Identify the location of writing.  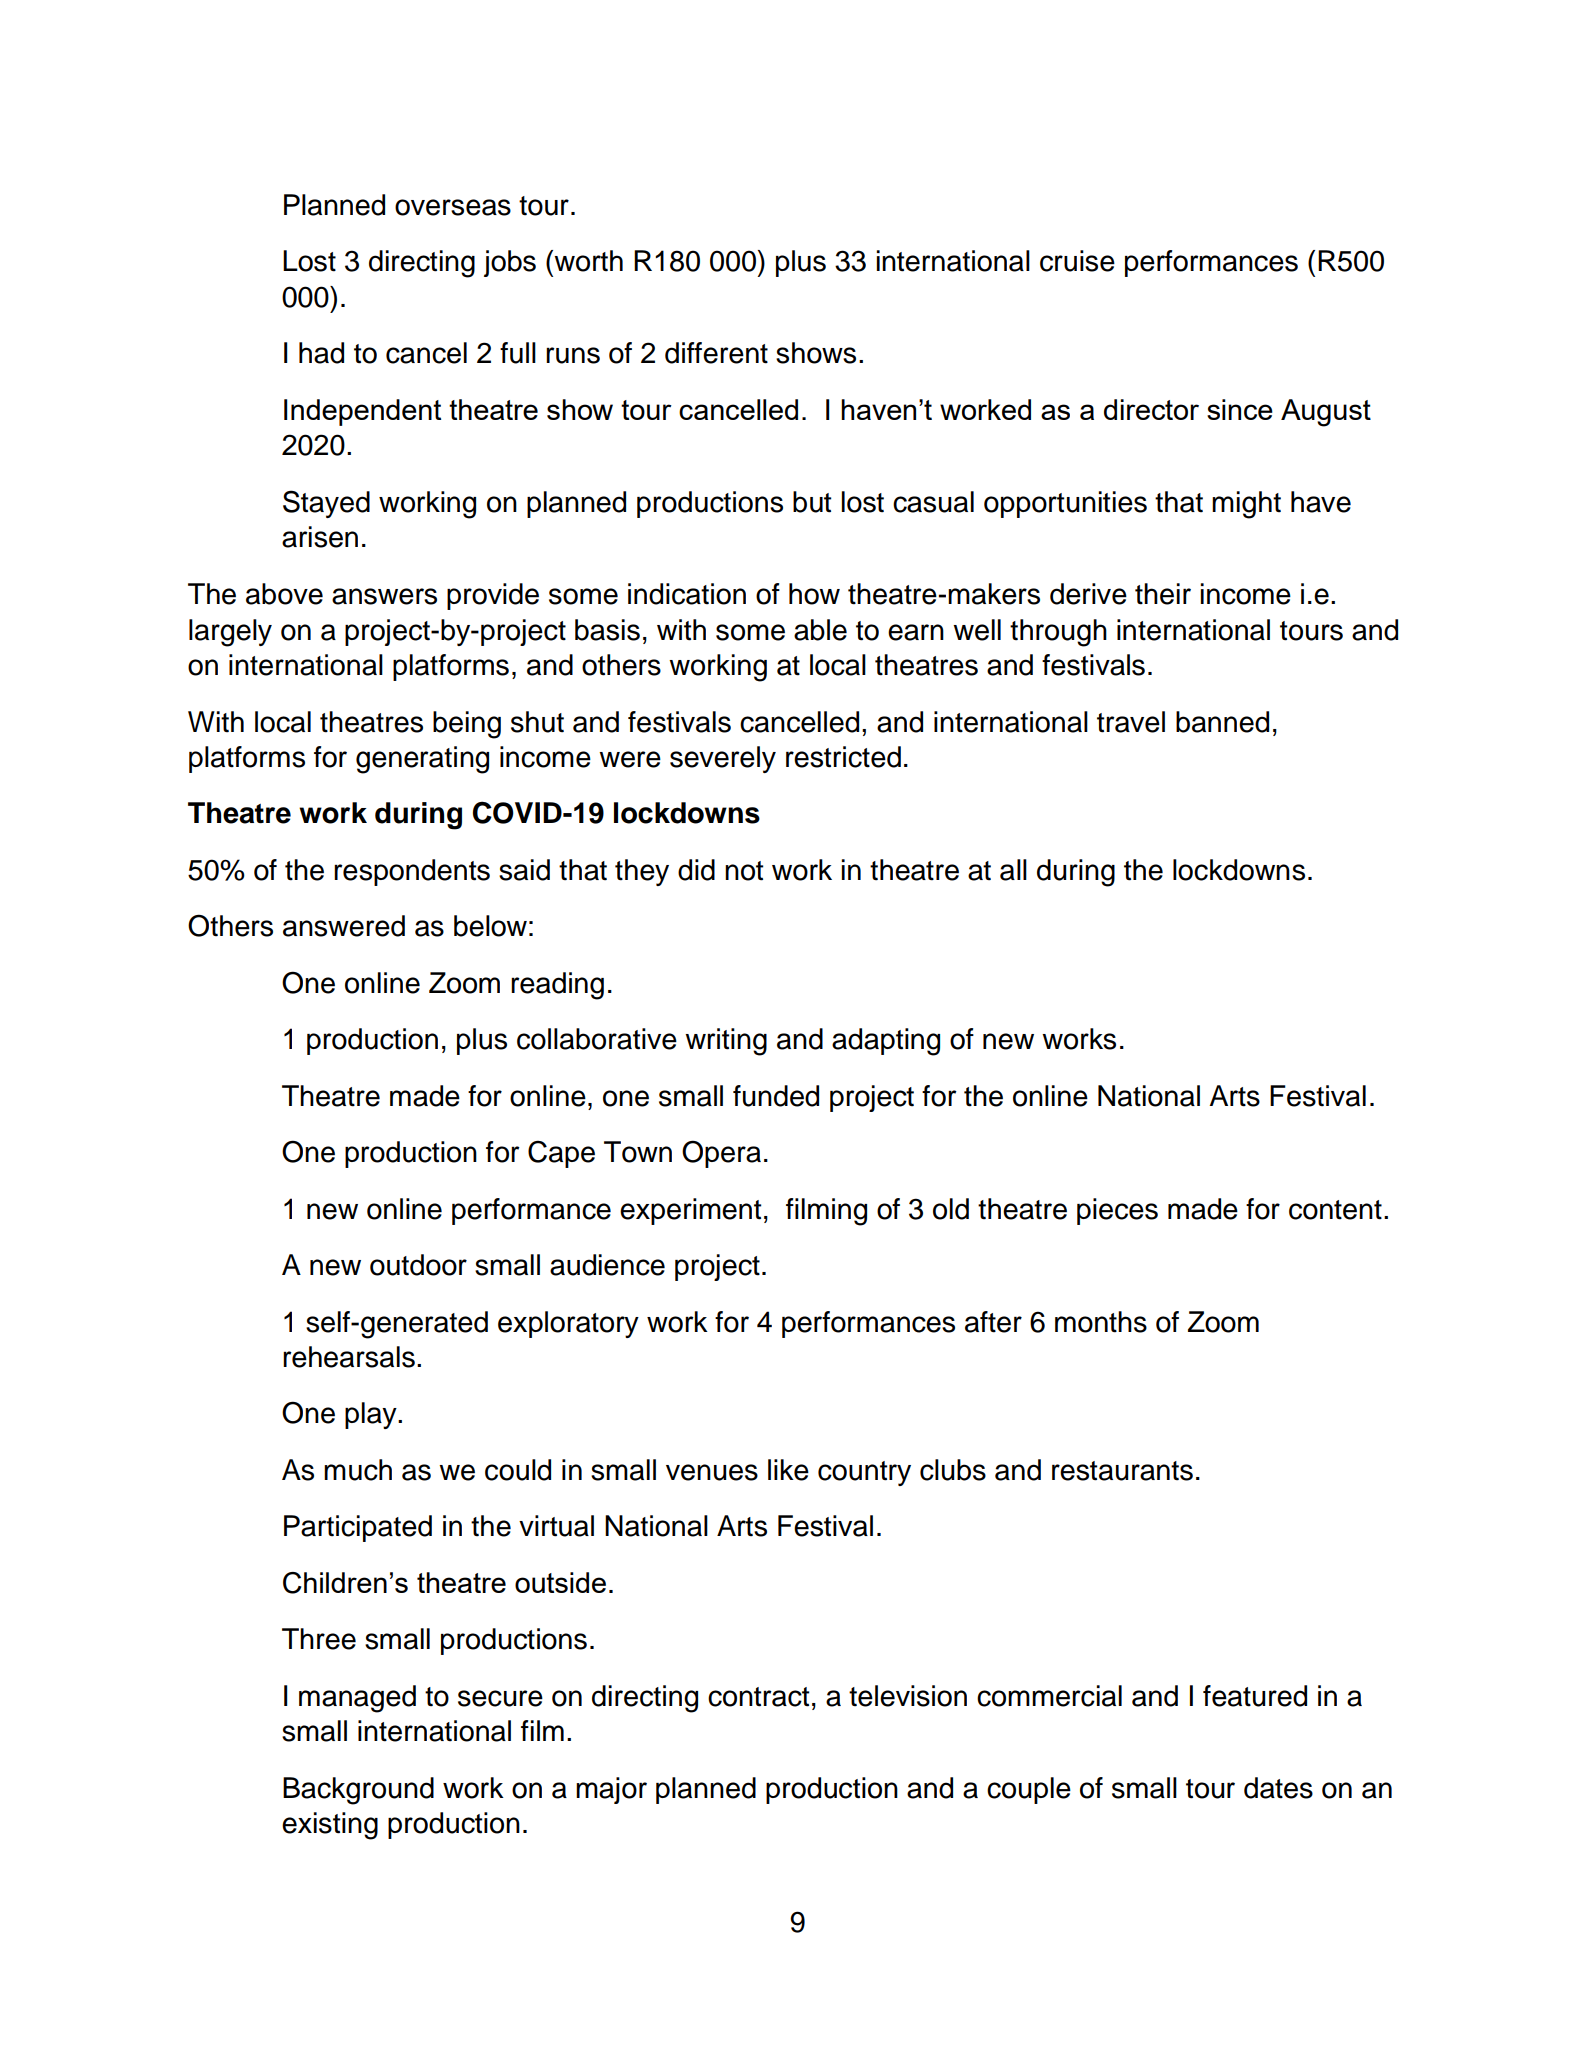
(726, 1042).
